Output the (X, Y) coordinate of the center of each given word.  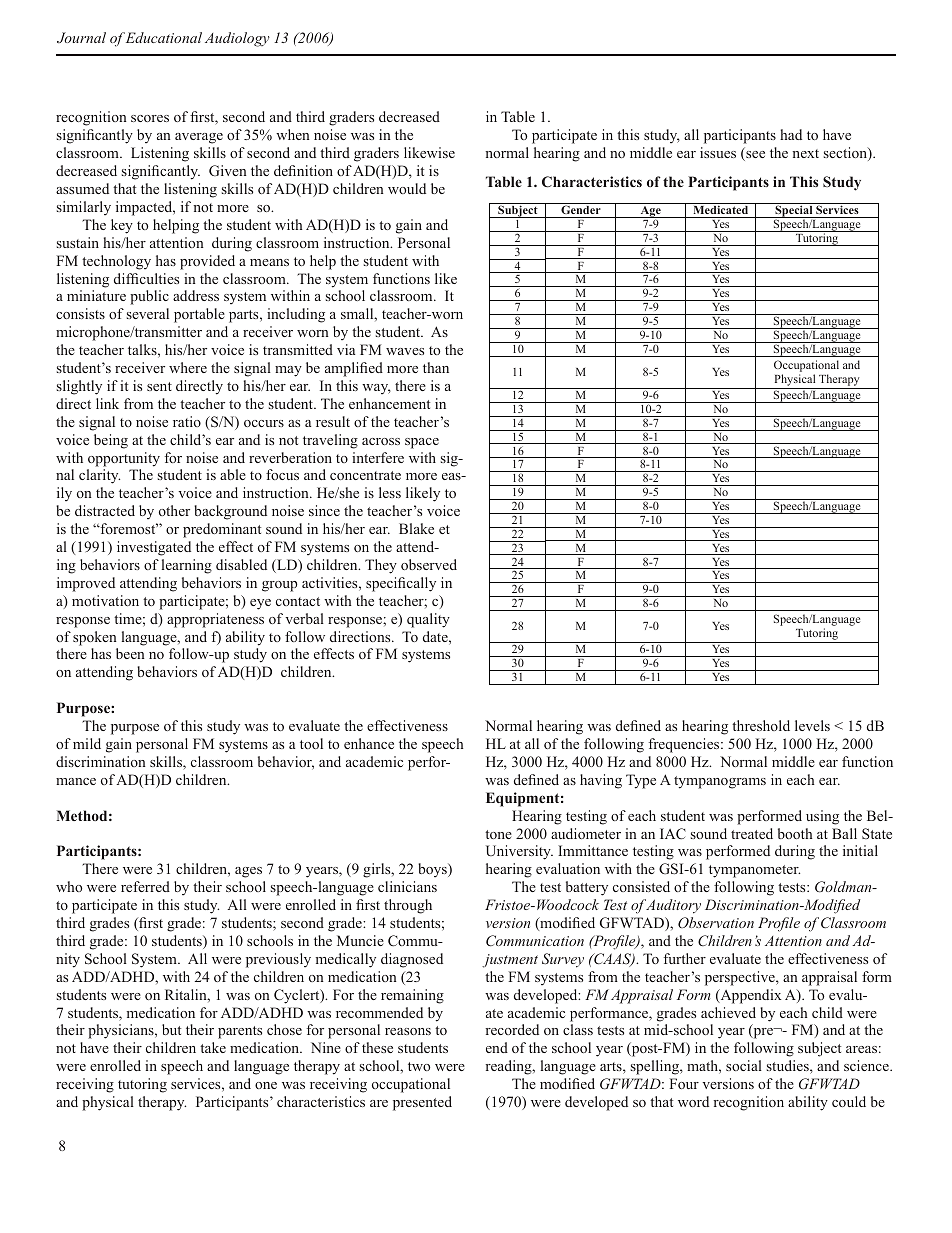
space (422, 443)
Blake (416, 528)
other (174, 510)
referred (145, 886)
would (407, 188)
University (519, 852)
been (130, 653)
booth (795, 833)
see (754, 156)
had (791, 134)
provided (207, 262)
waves (405, 351)
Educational (164, 37)
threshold (761, 725)
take (213, 1047)
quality (428, 620)
